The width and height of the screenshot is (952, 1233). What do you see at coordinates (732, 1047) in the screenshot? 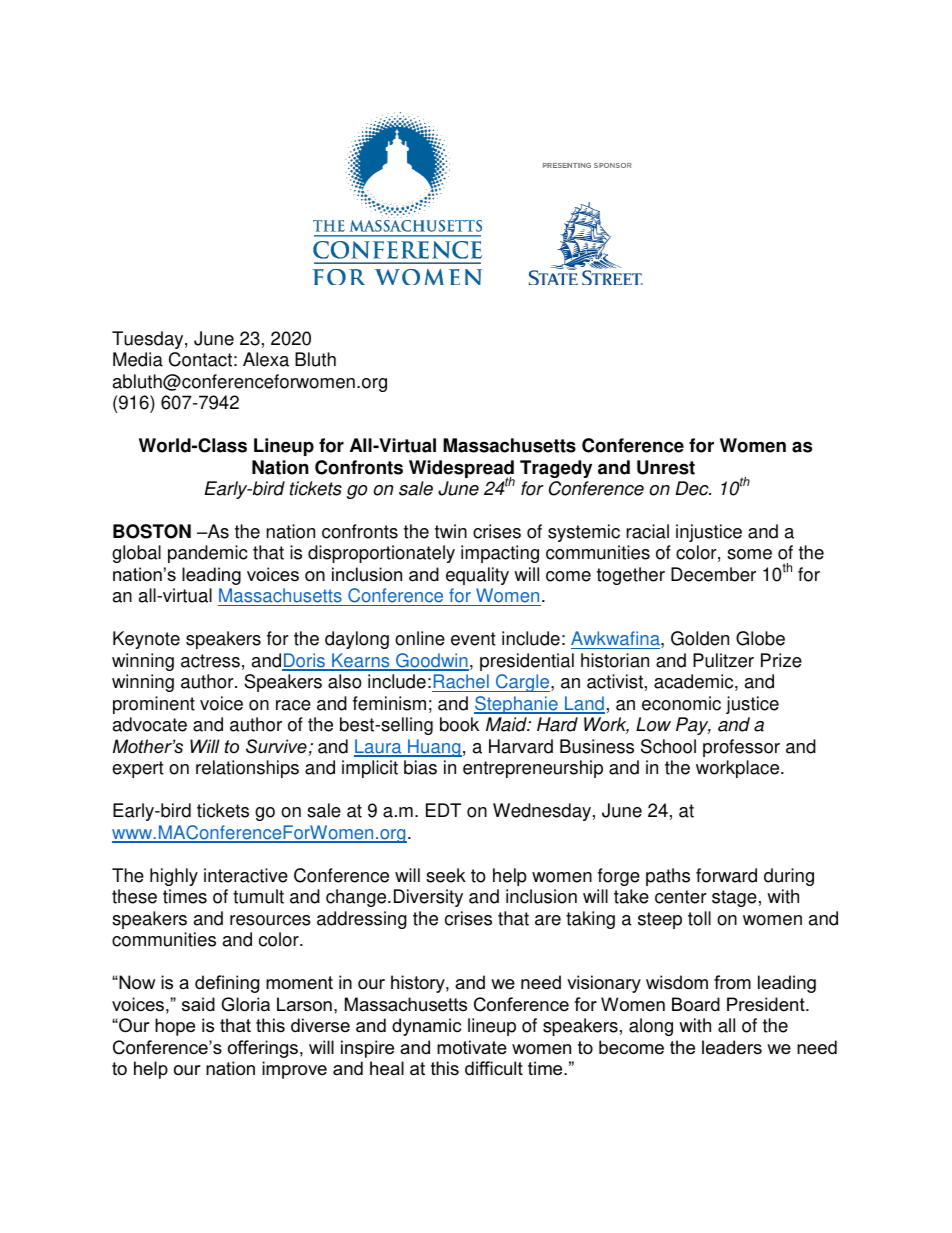
I see `leaders` at bounding box center [732, 1047].
